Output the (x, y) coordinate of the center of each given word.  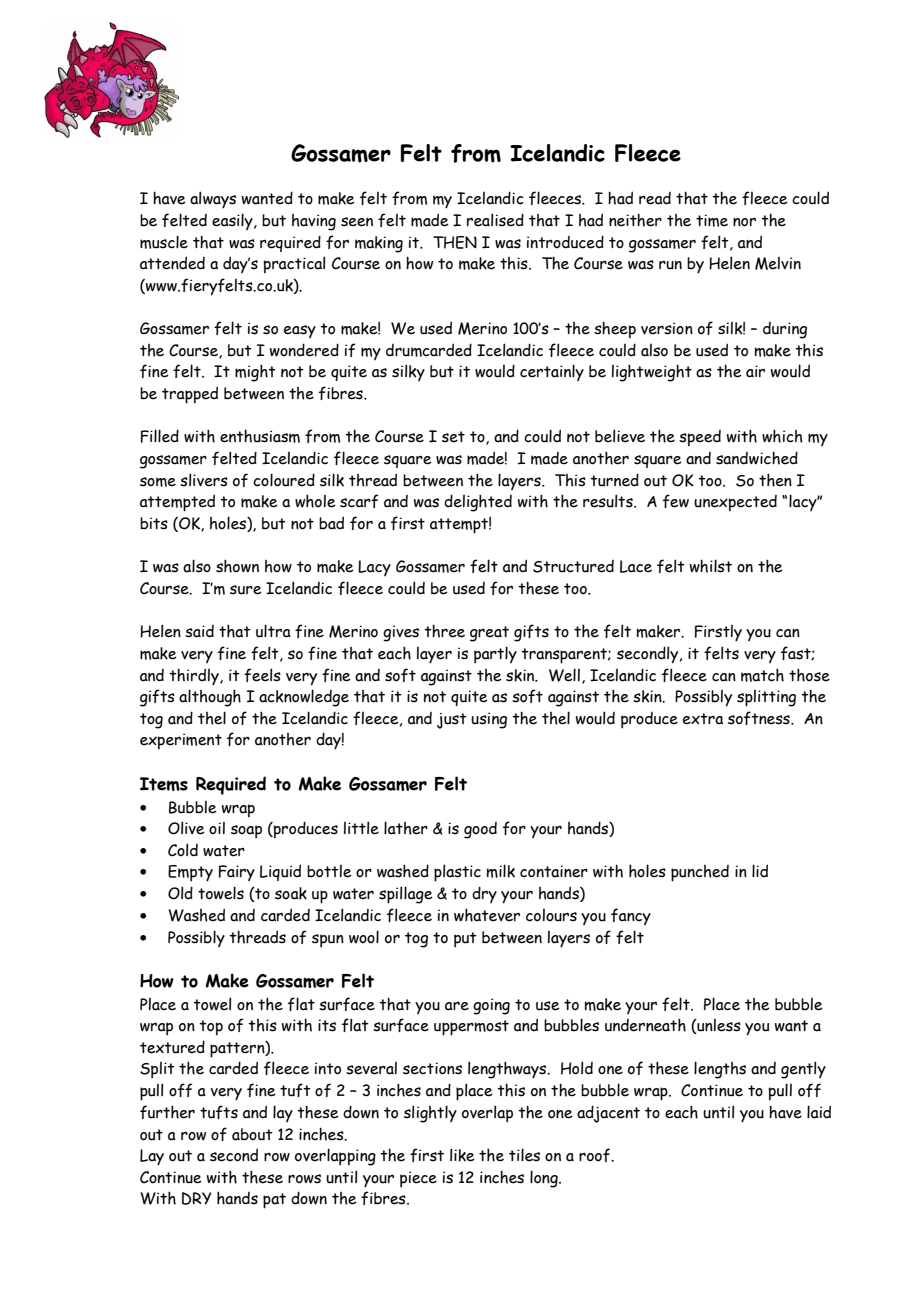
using (489, 720)
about (252, 1134)
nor (744, 222)
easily (233, 221)
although (210, 698)
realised (495, 220)
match (762, 675)
